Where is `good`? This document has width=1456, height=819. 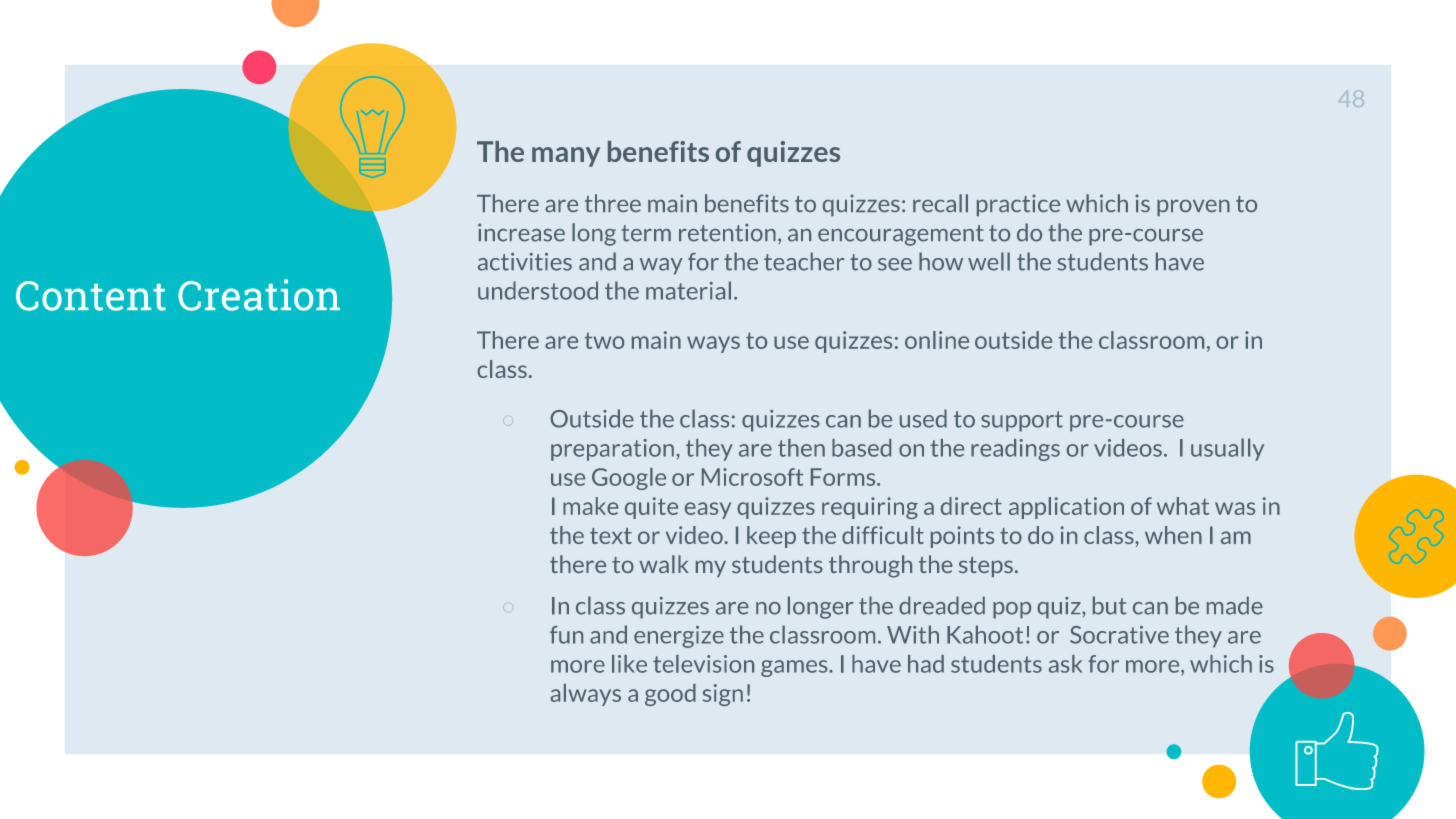 good is located at coordinates (670, 695).
